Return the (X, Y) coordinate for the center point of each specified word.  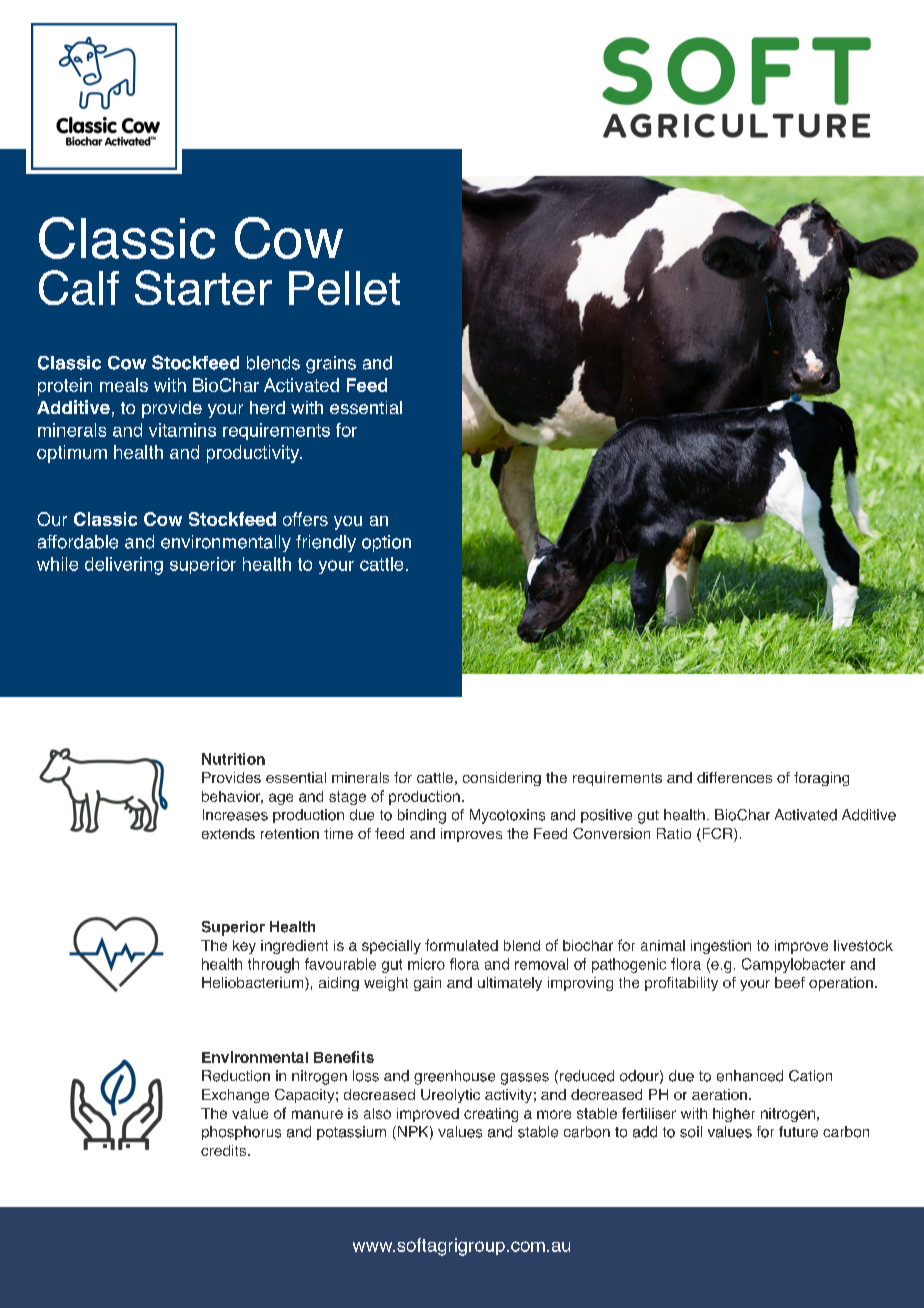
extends (228, 833)
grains (331, 364)
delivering (124, 566)
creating (491, 1115)
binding (422, 816)
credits (225, 1150)
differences (734, 777)
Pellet (344, 288)
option (386, 543)
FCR (717, 835)
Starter (203, 287)
